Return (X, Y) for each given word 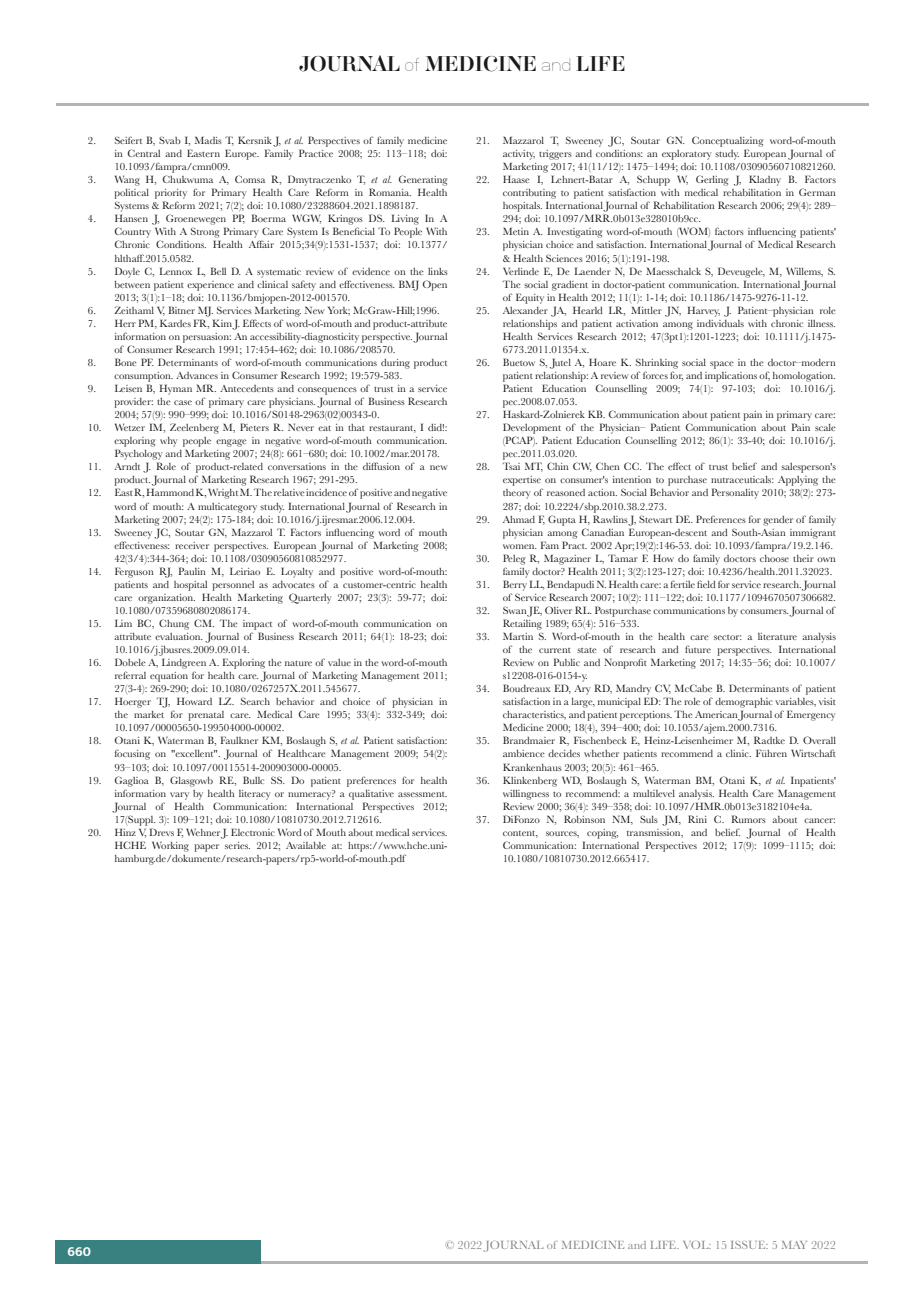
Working (170, 846)
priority (171, 194)
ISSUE (749, 1245)
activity (519, 155)
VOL (697, 1245)
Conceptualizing (728, 141)
